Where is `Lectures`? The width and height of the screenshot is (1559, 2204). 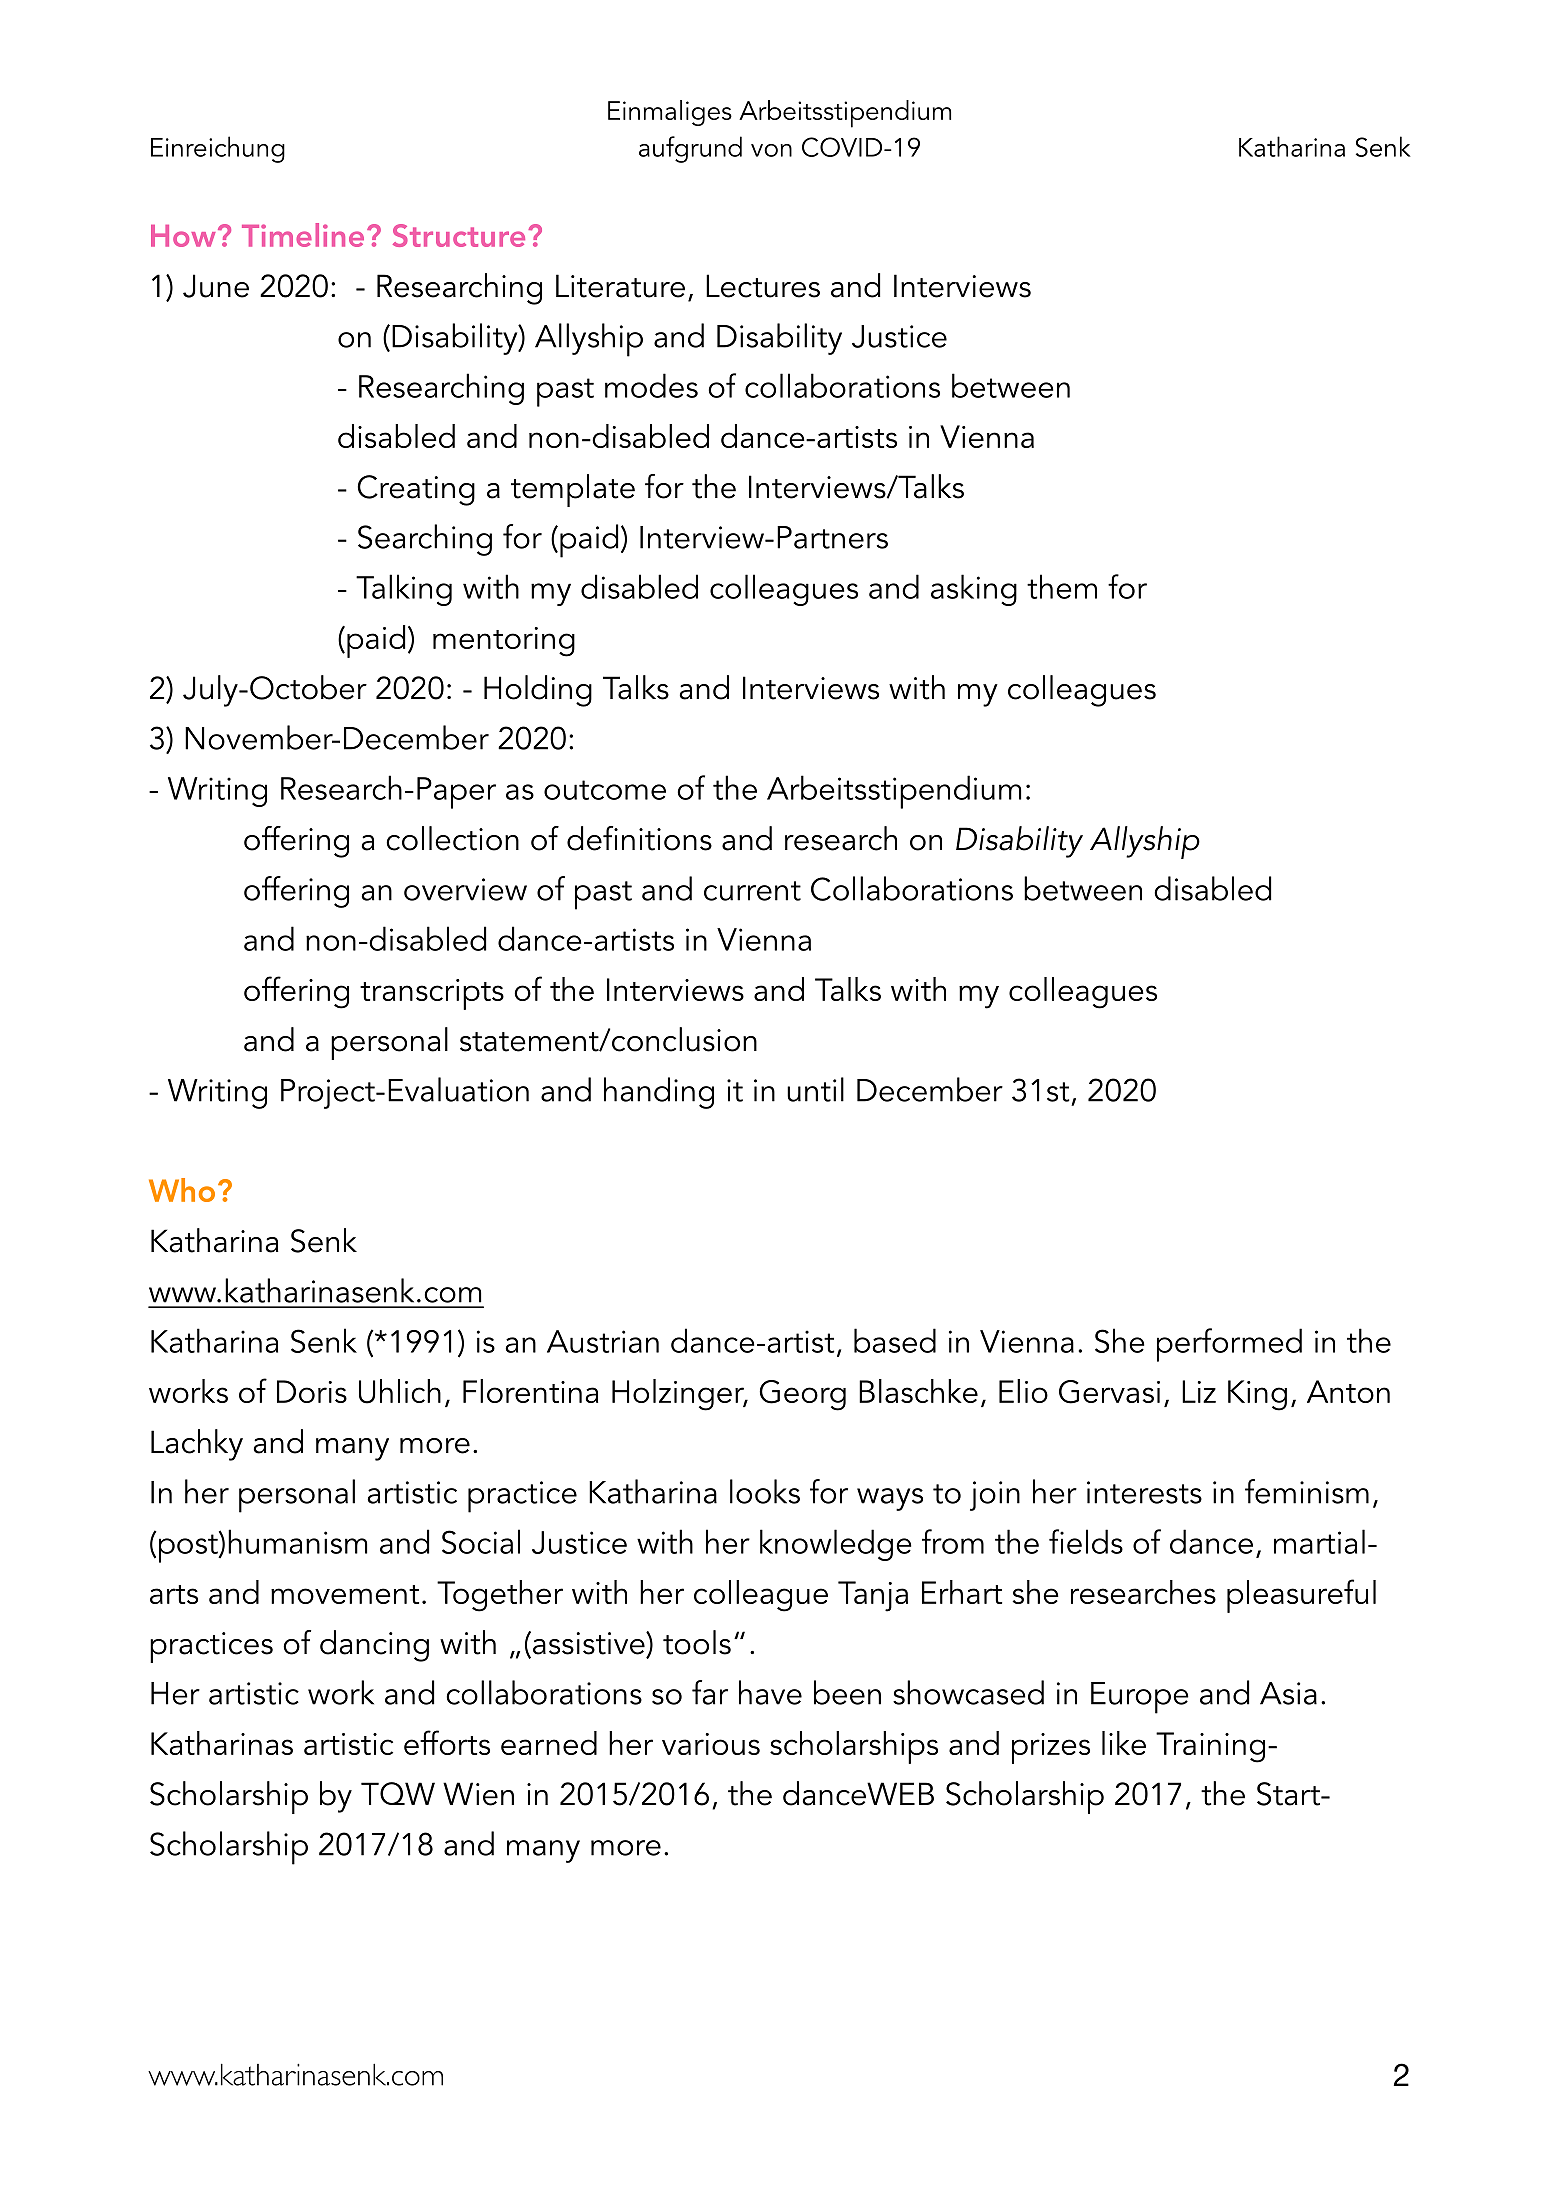
Lectures is located at coordinates (763, 286).
